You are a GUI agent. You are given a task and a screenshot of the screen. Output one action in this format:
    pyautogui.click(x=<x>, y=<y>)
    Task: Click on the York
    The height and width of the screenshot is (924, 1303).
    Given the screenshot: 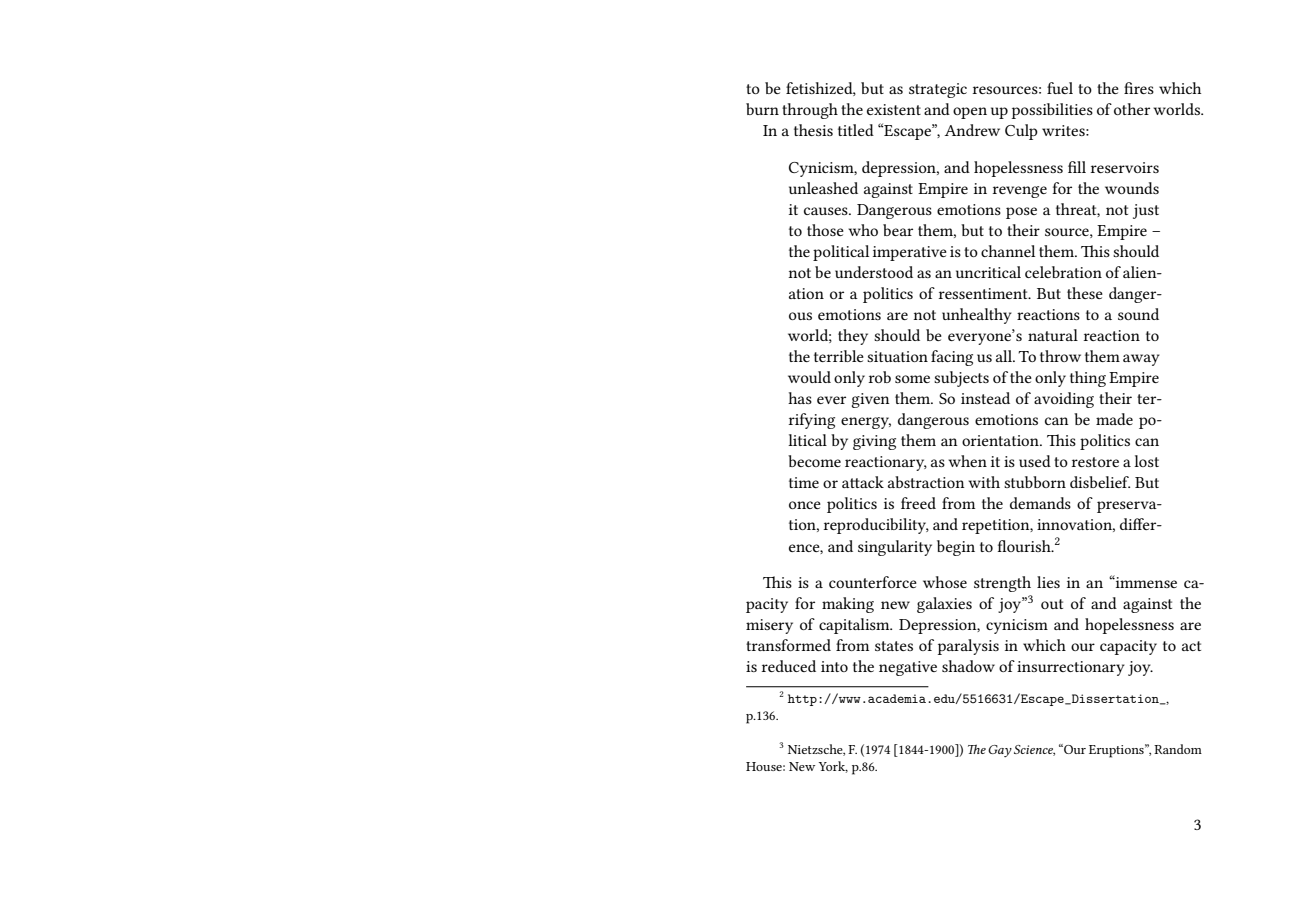 What is the action you would take?
    pyautogui.click(x=833, y=767)
